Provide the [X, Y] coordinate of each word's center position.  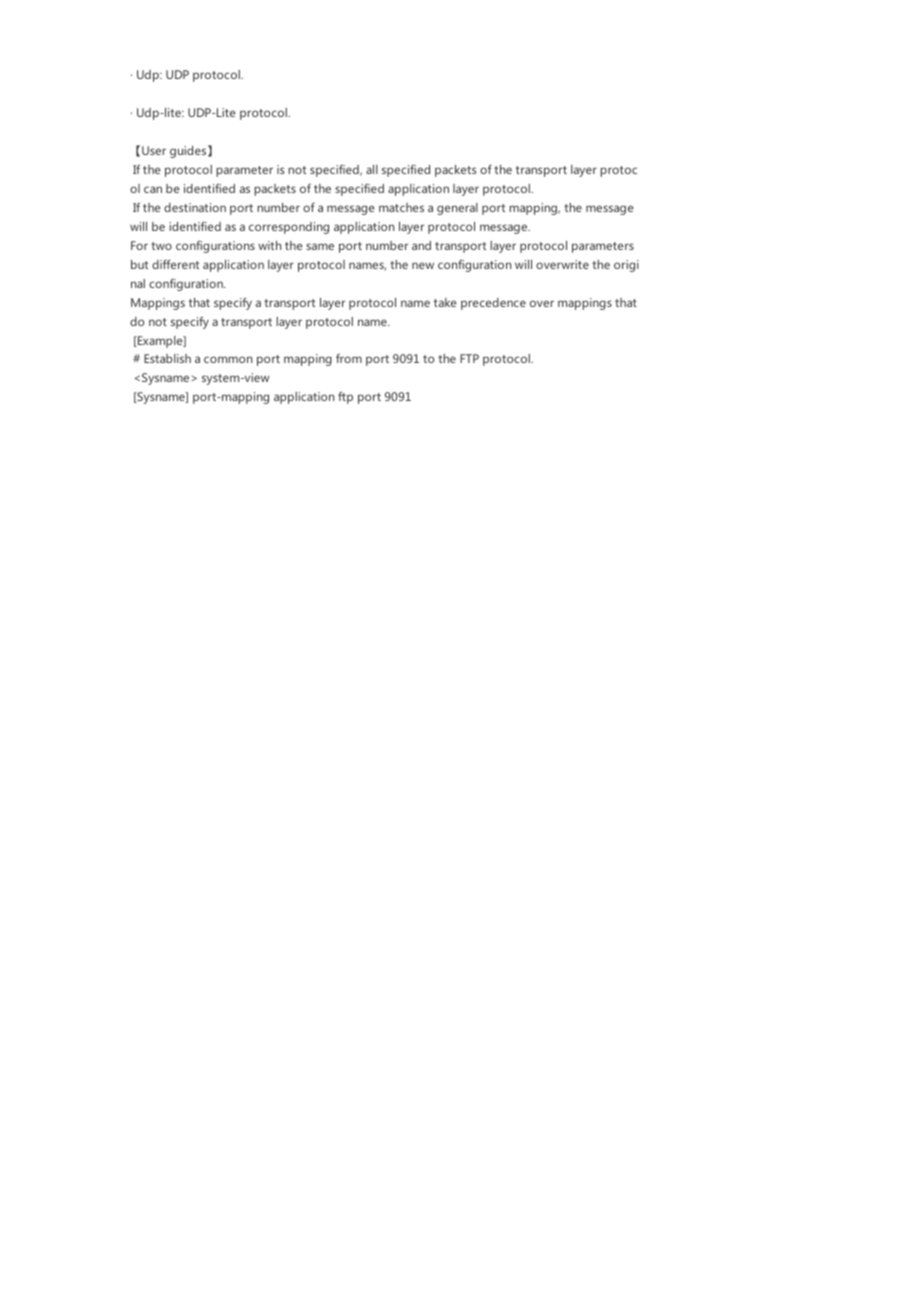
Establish [167, 358]
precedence [493, 304]
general [457, 209]
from [349, 358]
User [154, 150]
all [372, 169]
